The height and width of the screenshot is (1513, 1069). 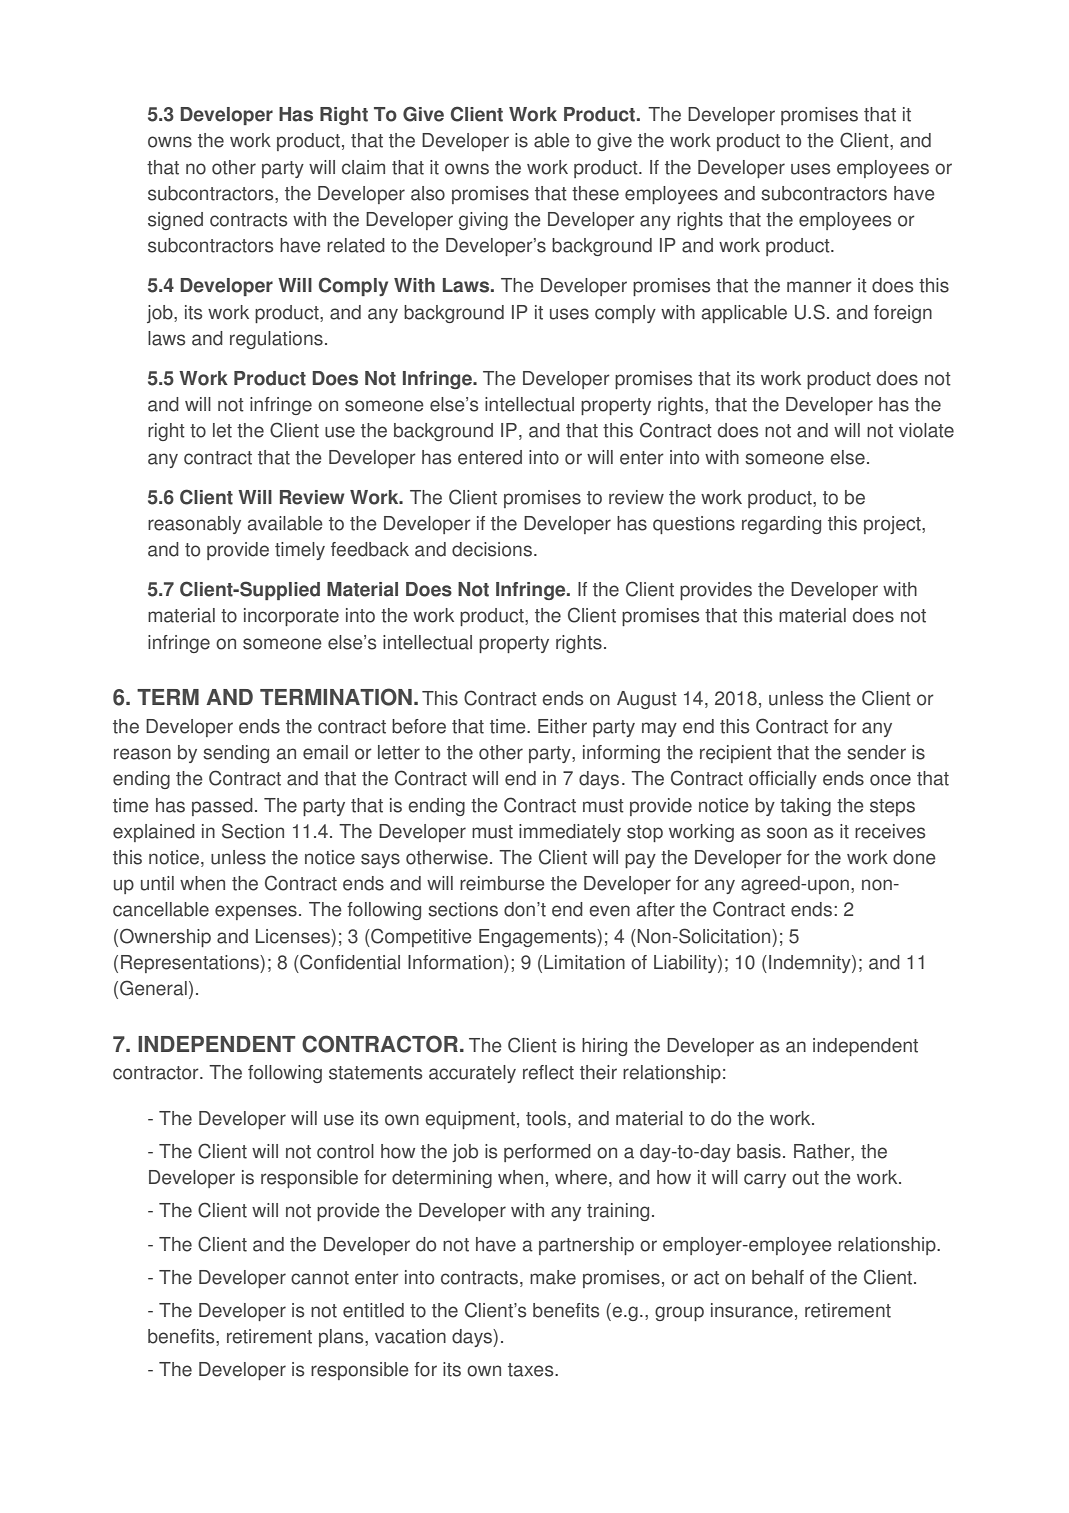 What do you see at coordinates (562, 726) in the screenshot?
I see `Either` at bounding box center [562, 726].
